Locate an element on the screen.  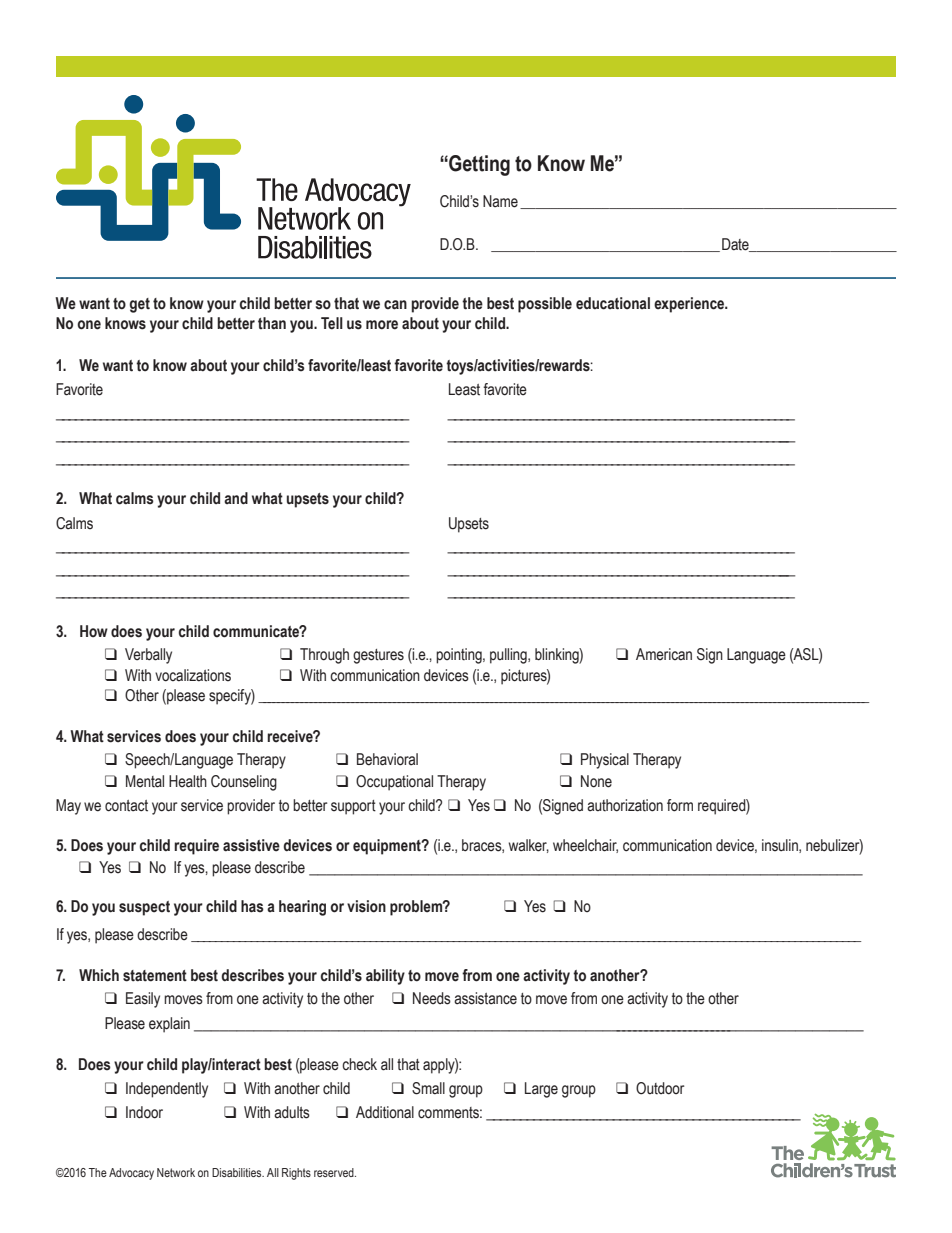
Physical is located at coordinates (605, 761).
